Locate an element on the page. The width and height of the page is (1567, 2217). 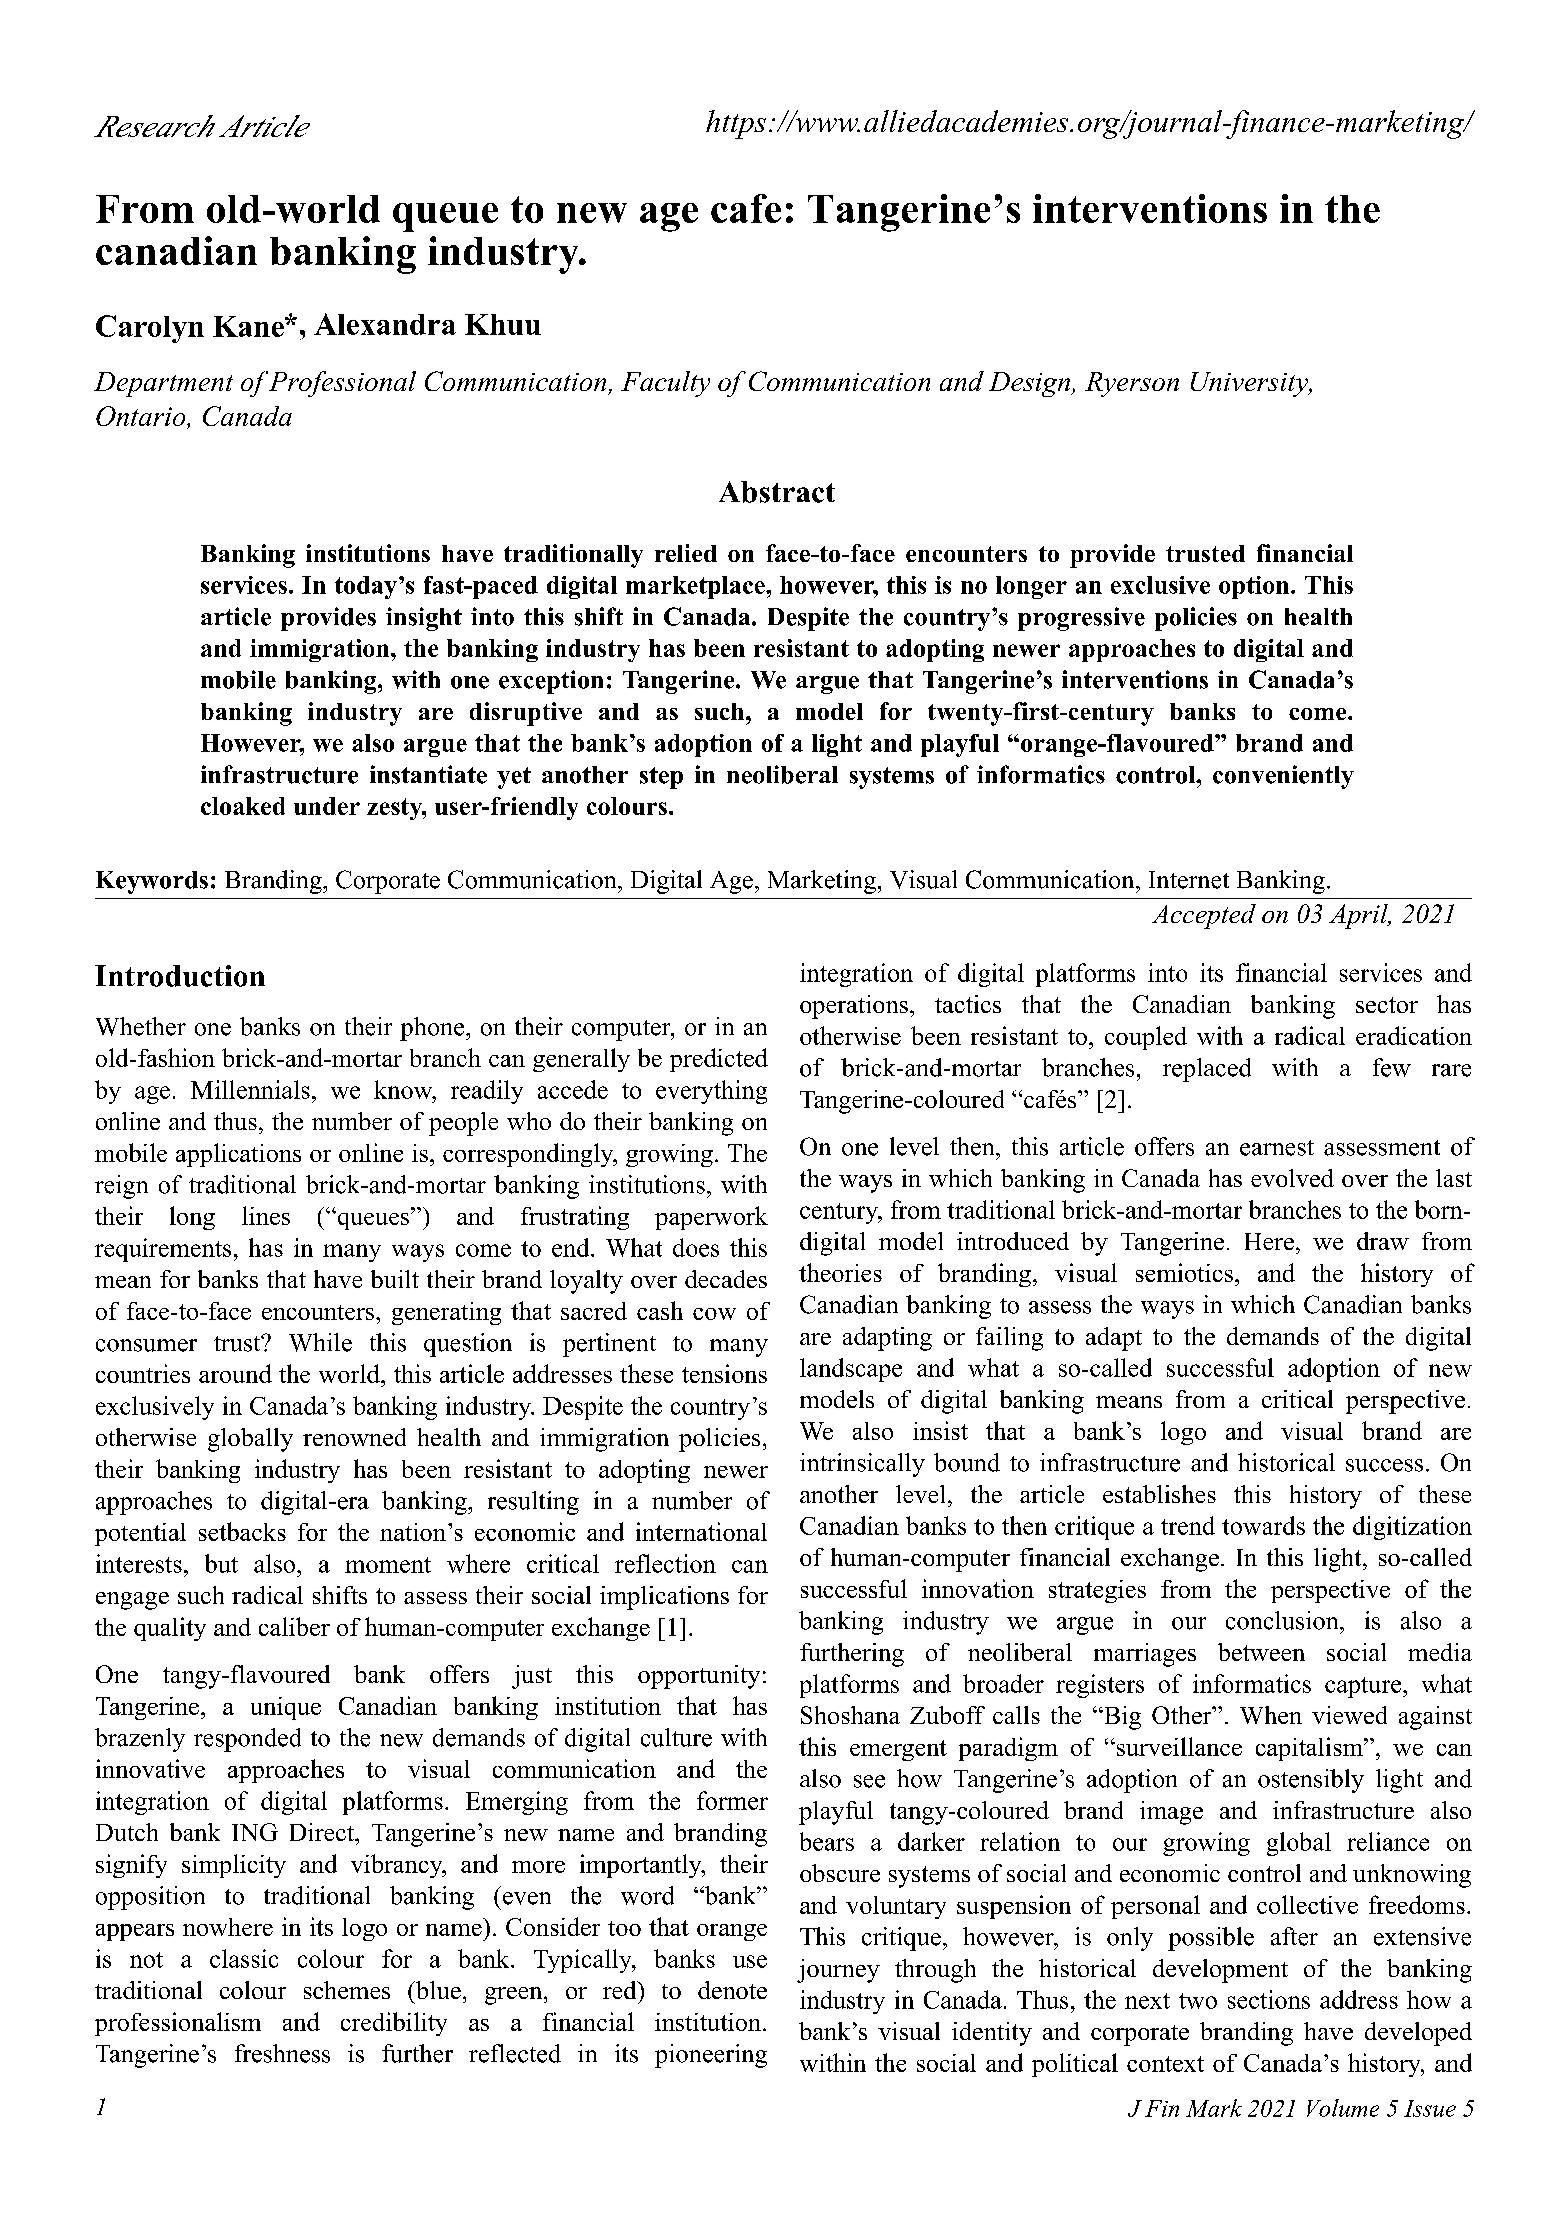
freshness is located at coordinates (282, 2053).
